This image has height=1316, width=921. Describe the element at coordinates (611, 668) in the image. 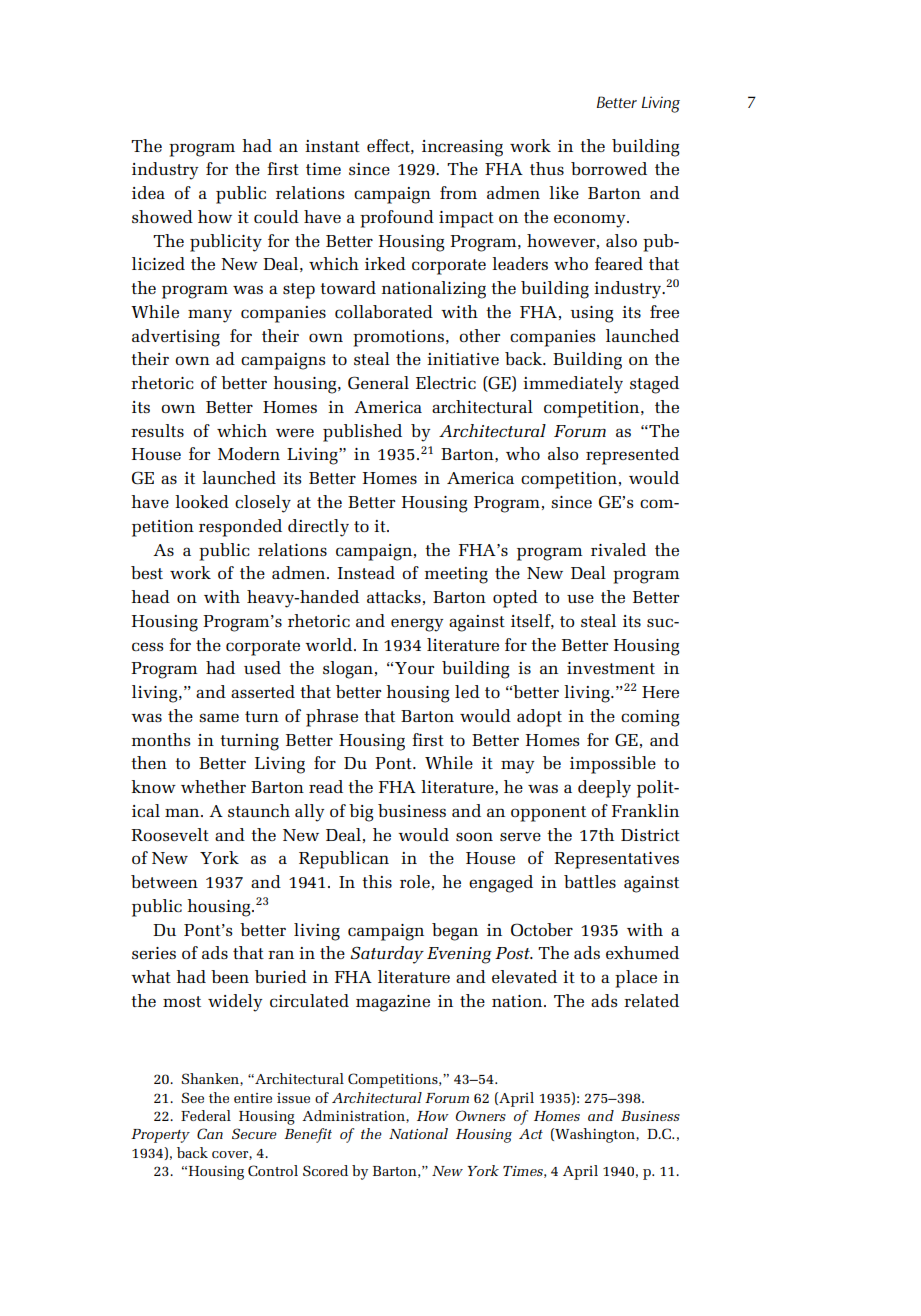

I see `investment` at that location.
